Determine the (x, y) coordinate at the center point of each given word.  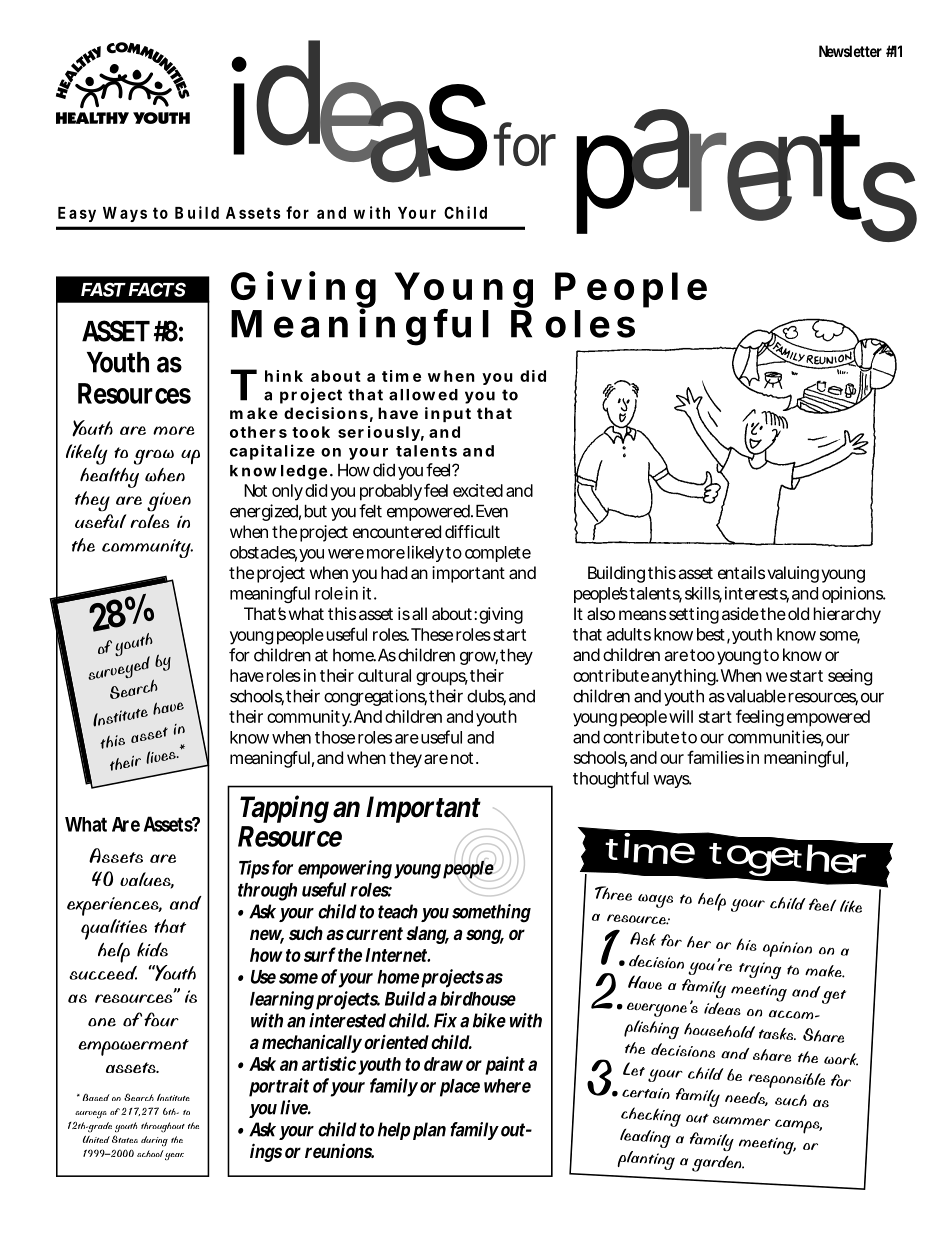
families (715, 757)
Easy (77, 214)
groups (442, 679)
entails (741, 572)
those (335, 737)
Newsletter (850, 51)
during (154, 1141)
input (448, 414)
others (258, 432)
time (401, 376)
